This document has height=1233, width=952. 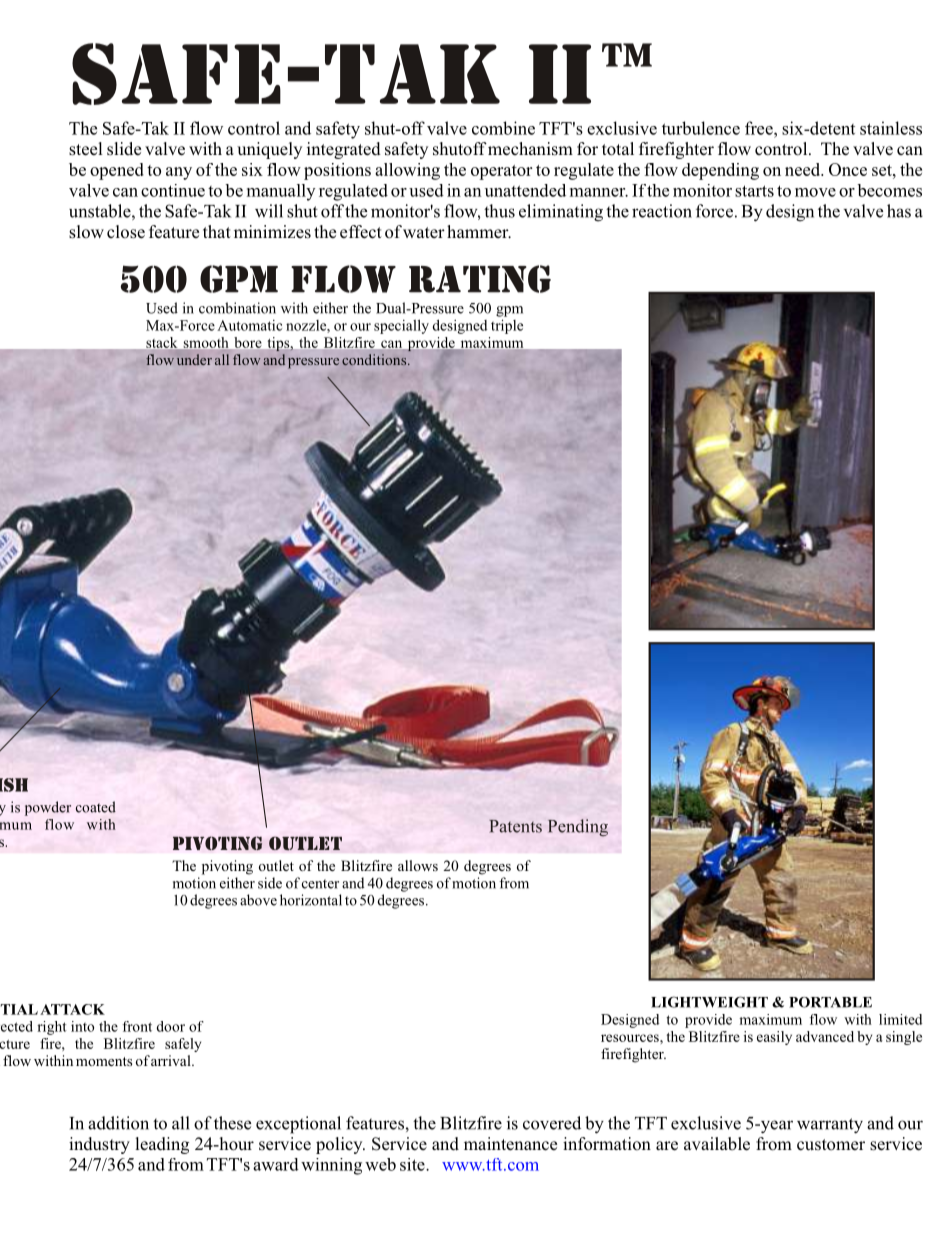 What do you see at coordinates (804, 169) in the document?
I see `need` at bounding box center [804, 169].
